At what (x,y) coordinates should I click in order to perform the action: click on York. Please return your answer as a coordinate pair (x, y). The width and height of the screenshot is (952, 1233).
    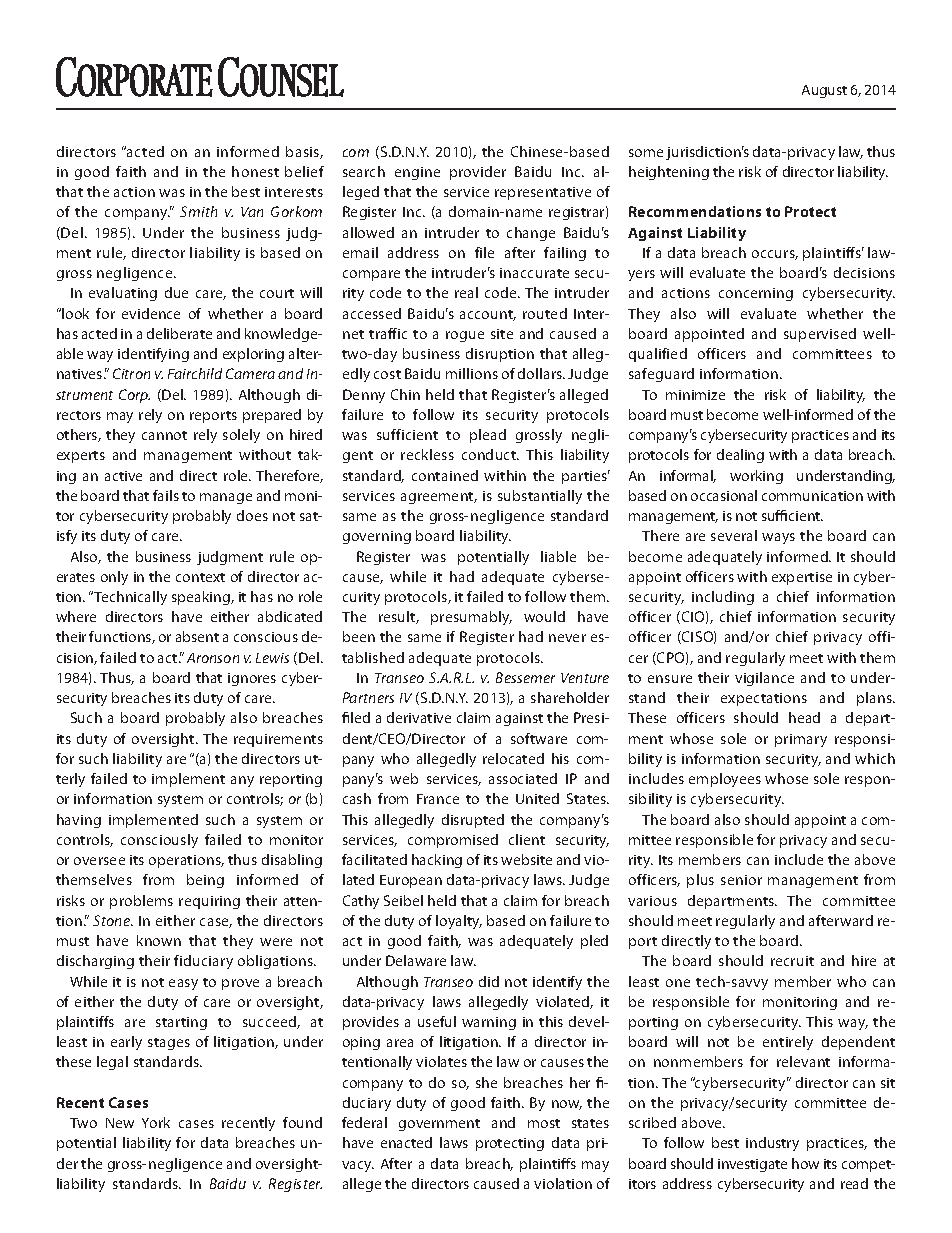
    Looking at the image, I should click on (156, 1122).
